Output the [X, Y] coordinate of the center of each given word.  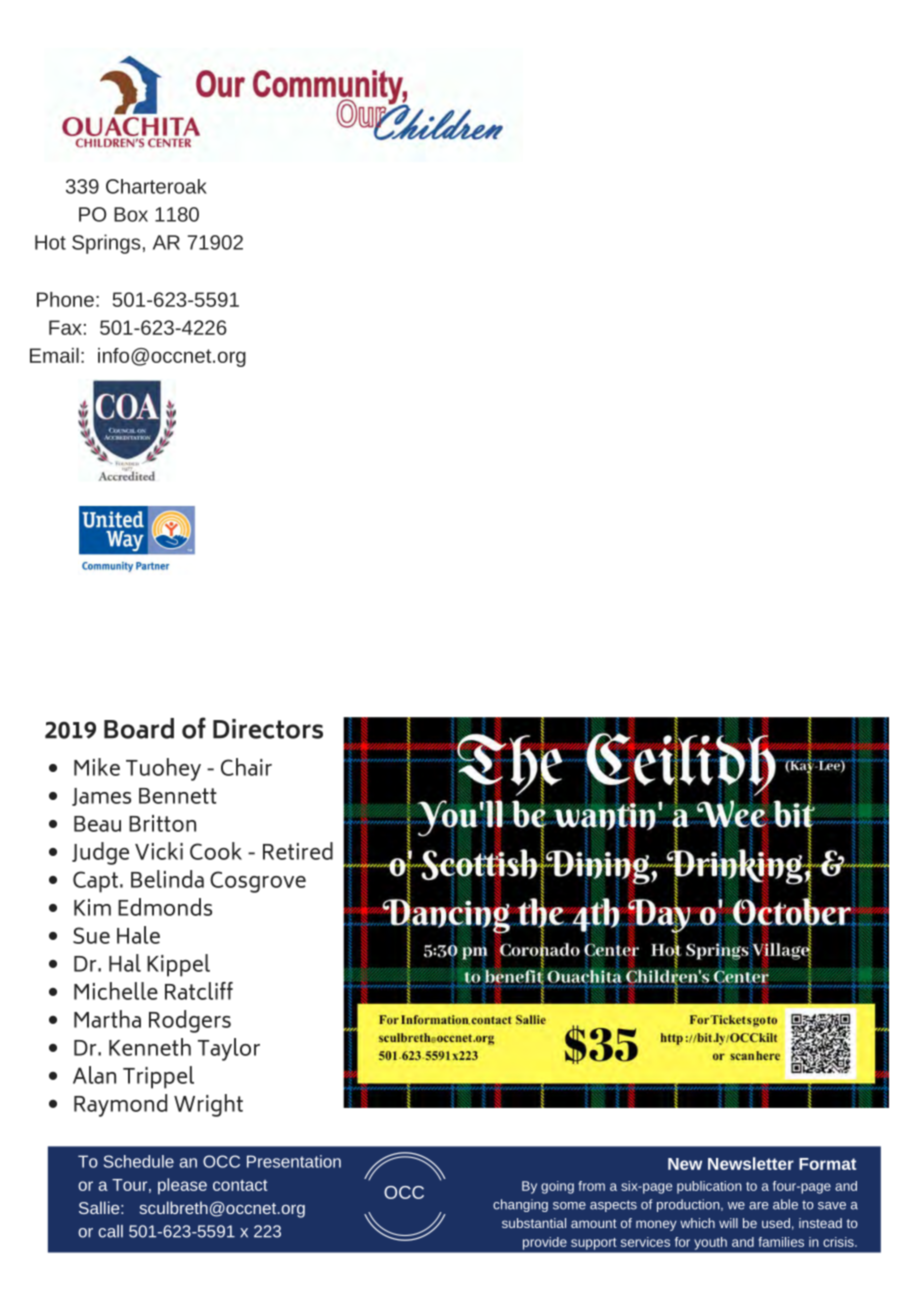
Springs [106, 244]
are [758, 1206]
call [110, 1231]
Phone [65, 299]
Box [131, 214]
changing [520, 1205]
